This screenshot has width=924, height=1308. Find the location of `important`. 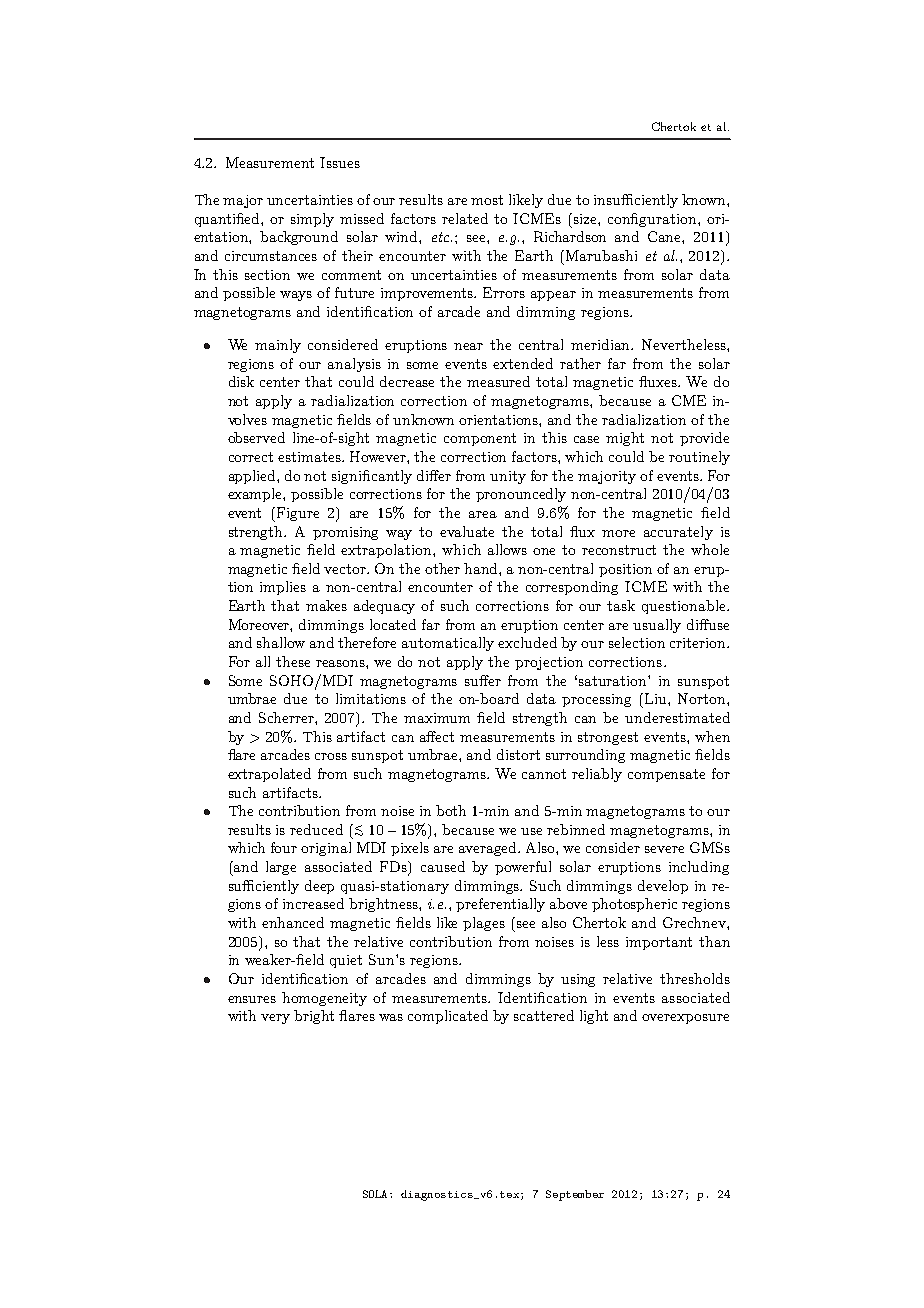

important is located at coordinates (659, 943).
